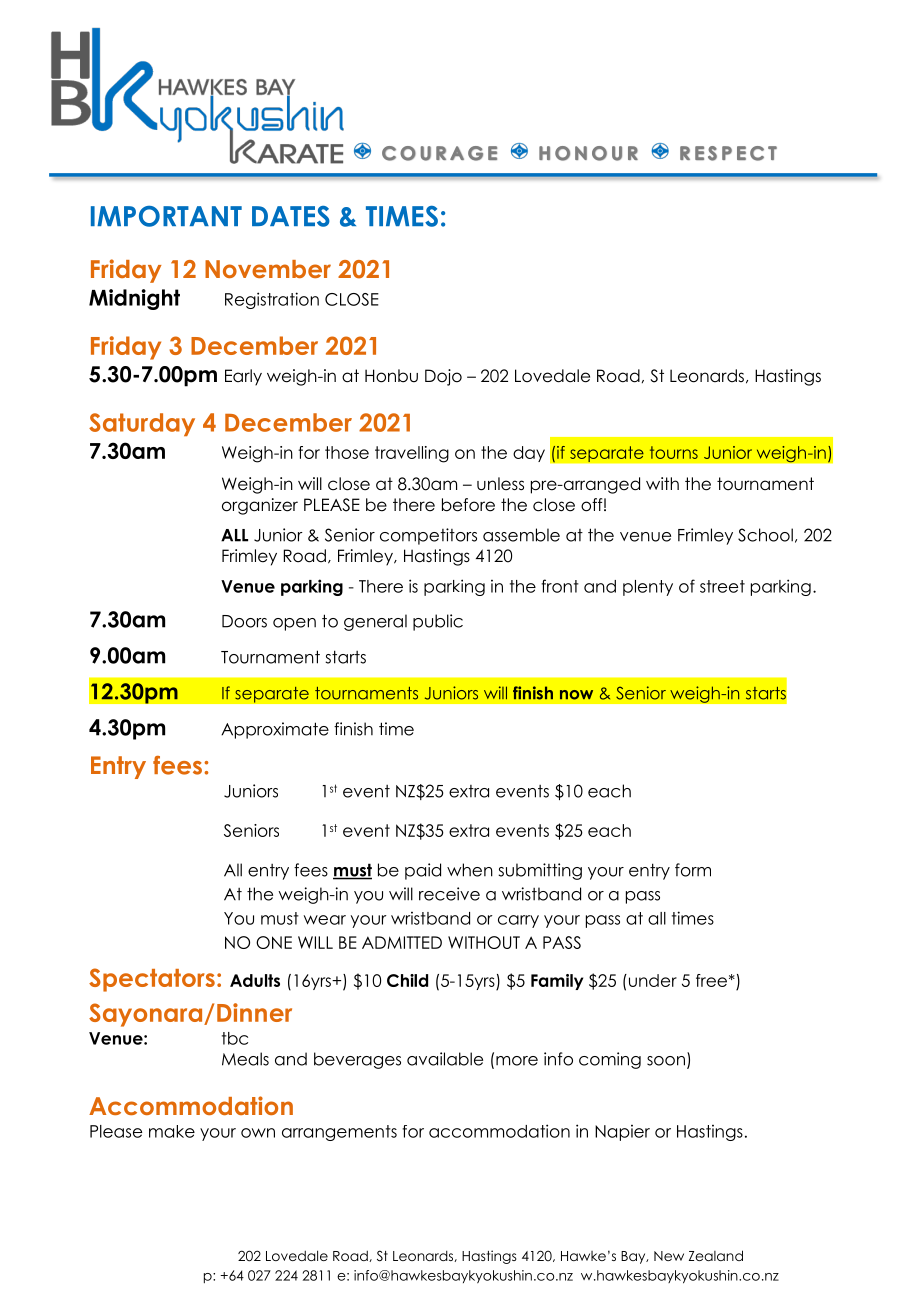  What do you see at coordinates (255, 980) in the screenshot?
I see `Adults` at bounding box center [255, 980].
